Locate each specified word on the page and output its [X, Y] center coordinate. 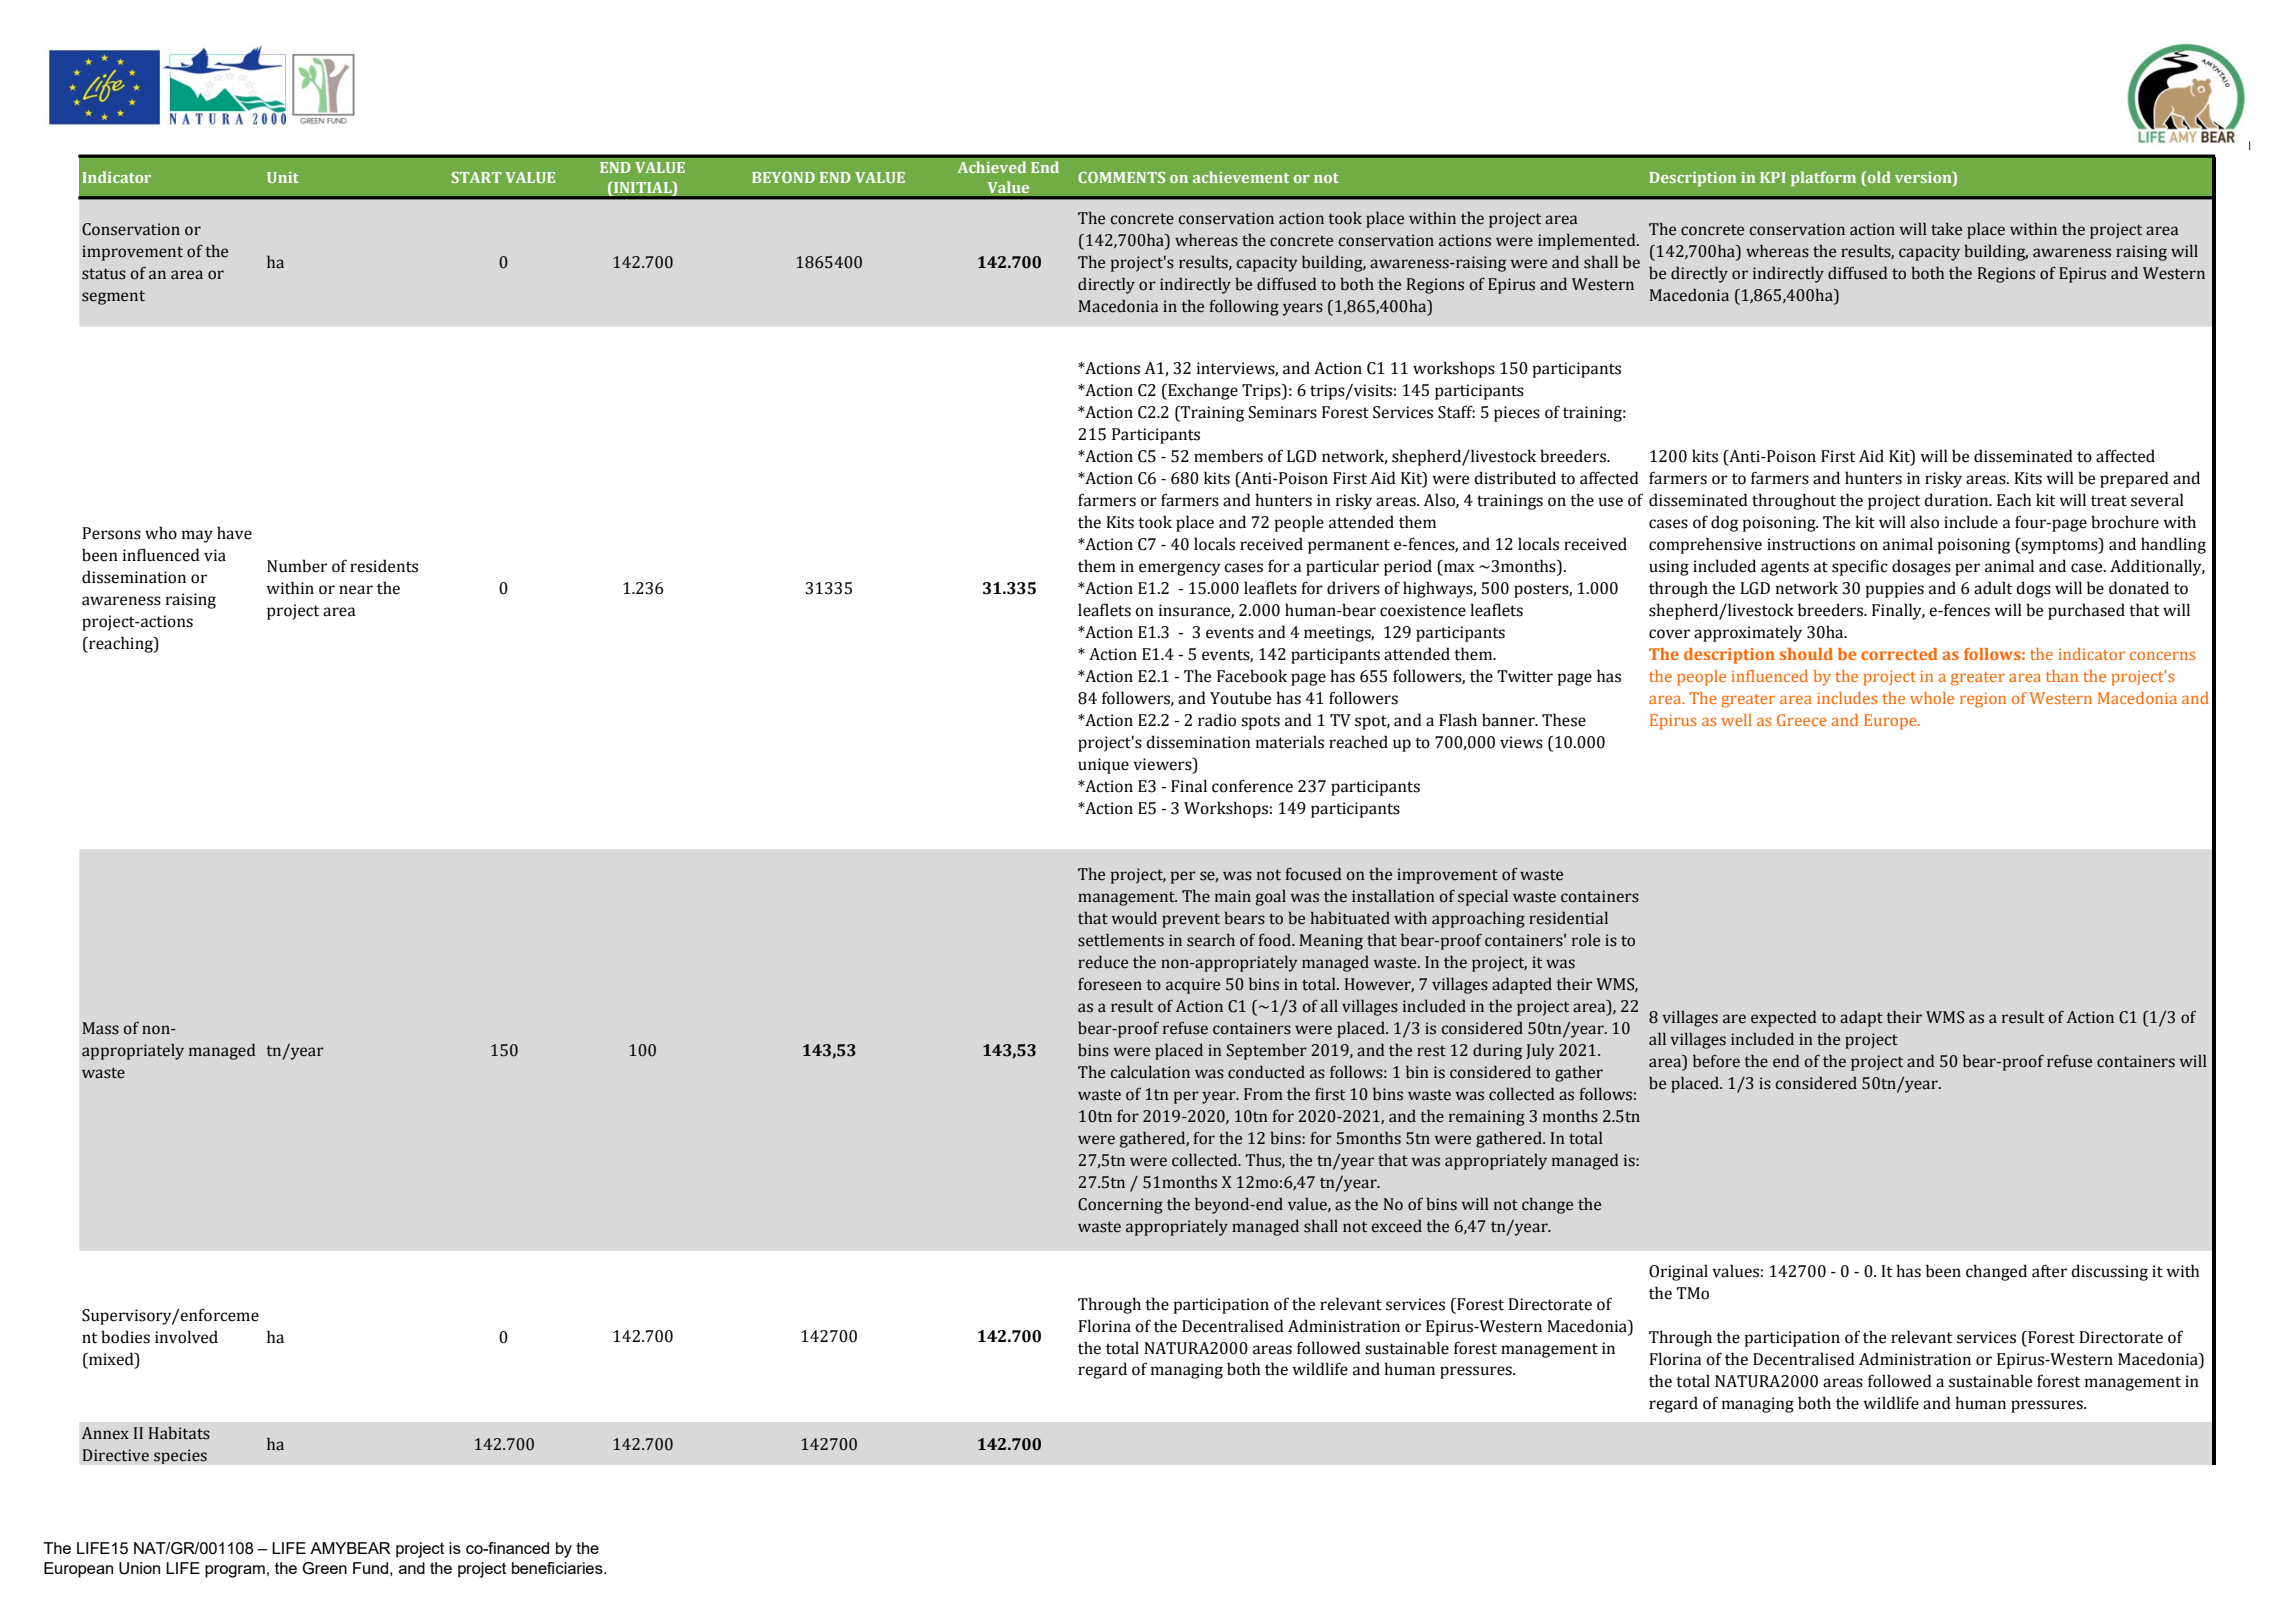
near [356, 590]
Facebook [1252, 676]
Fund [370, 1568]
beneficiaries [558, 1568]
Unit [283, 177]
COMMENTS [1121, 177]
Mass [101, 1028]
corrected [1899, 654]
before [1716, 1061]
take [1946, 229]
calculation [1150, 1072]
